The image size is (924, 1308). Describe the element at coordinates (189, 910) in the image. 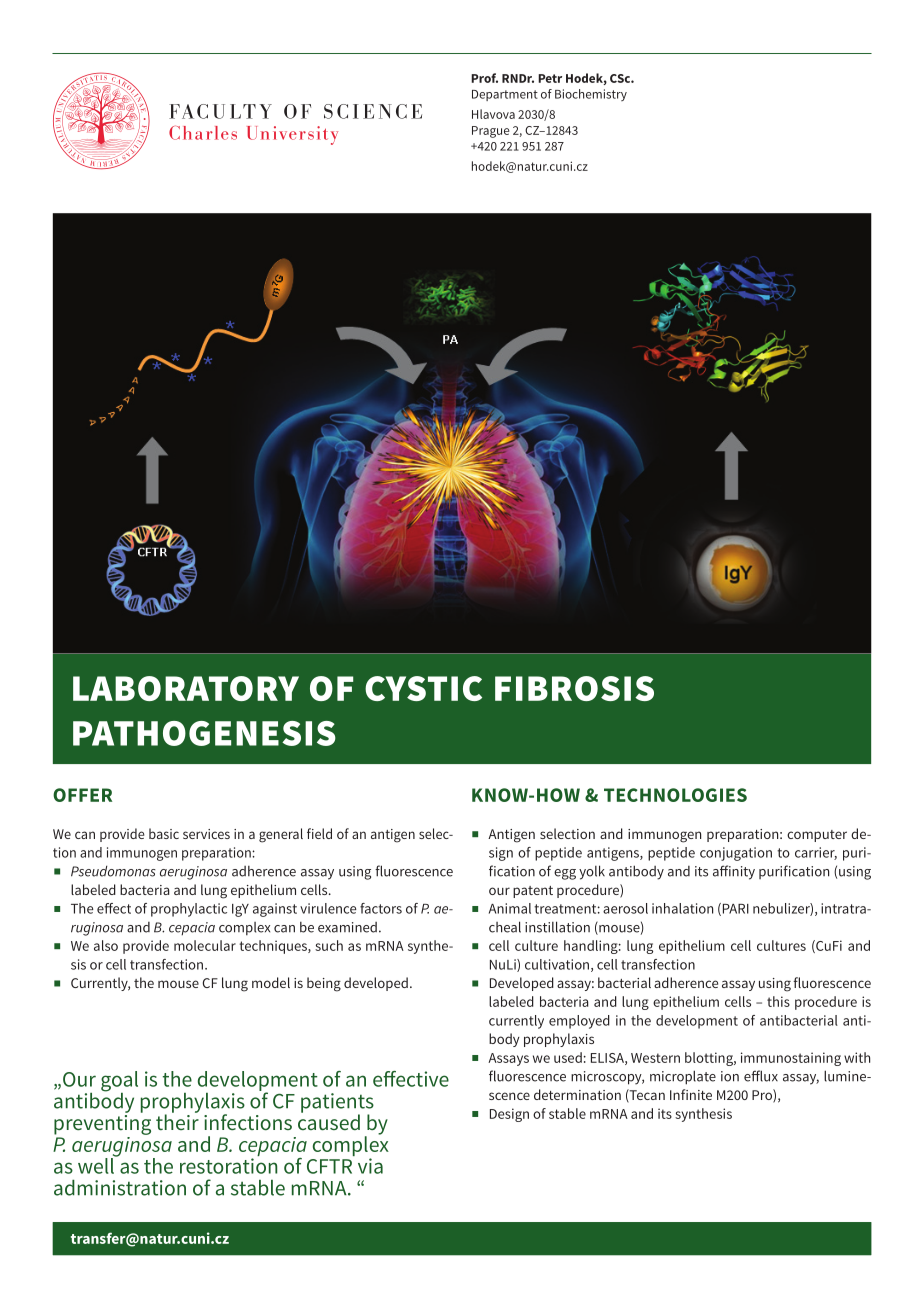

I see `prophylactic` at that location.
